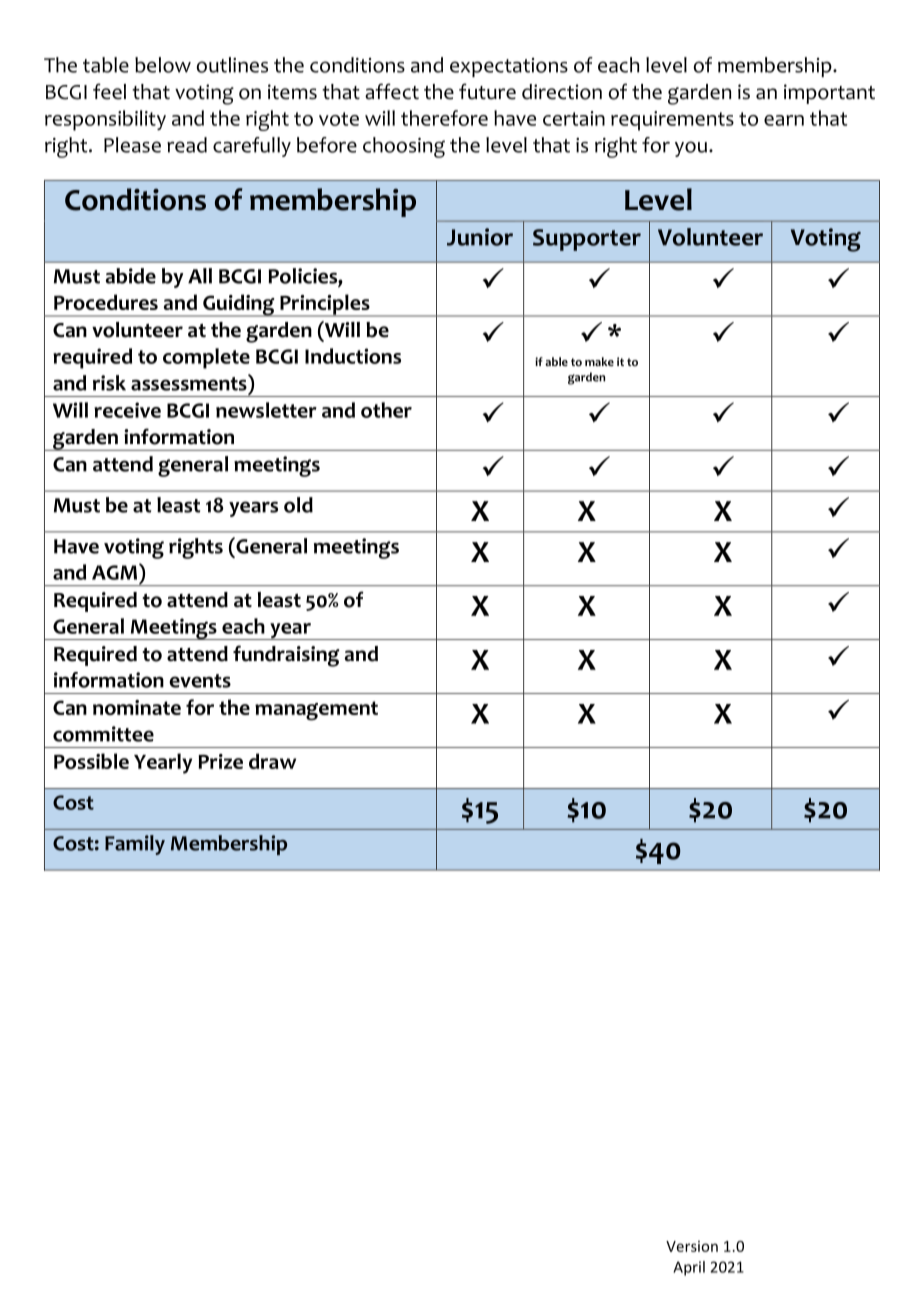  What do you see at coordinates (135, 845) in the screenshot?
I see `Family` at bounding box center [135, 845].
